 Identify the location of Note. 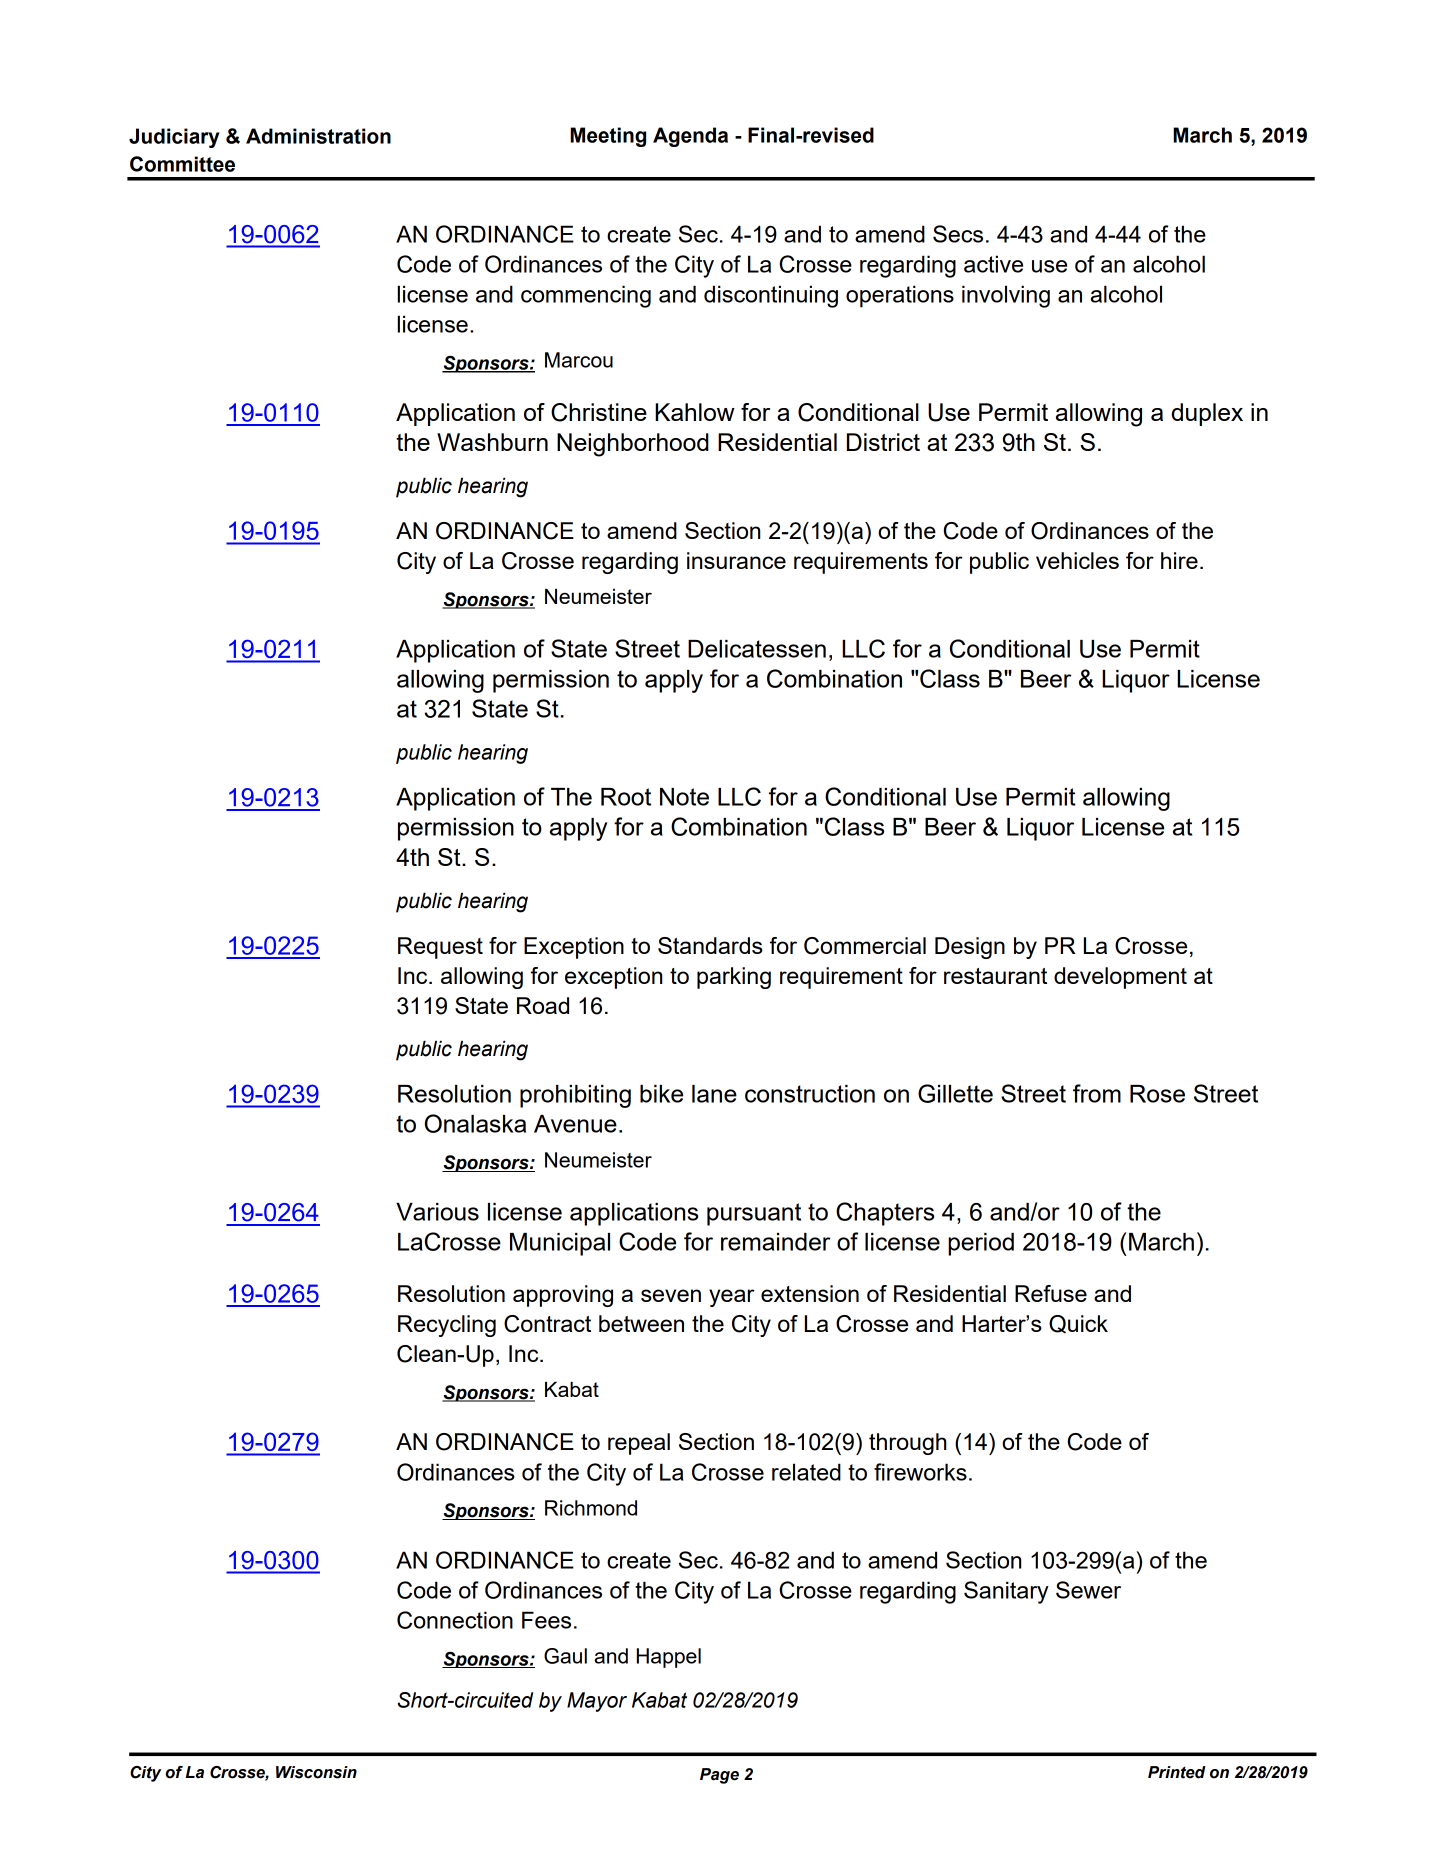
(684, 797).
